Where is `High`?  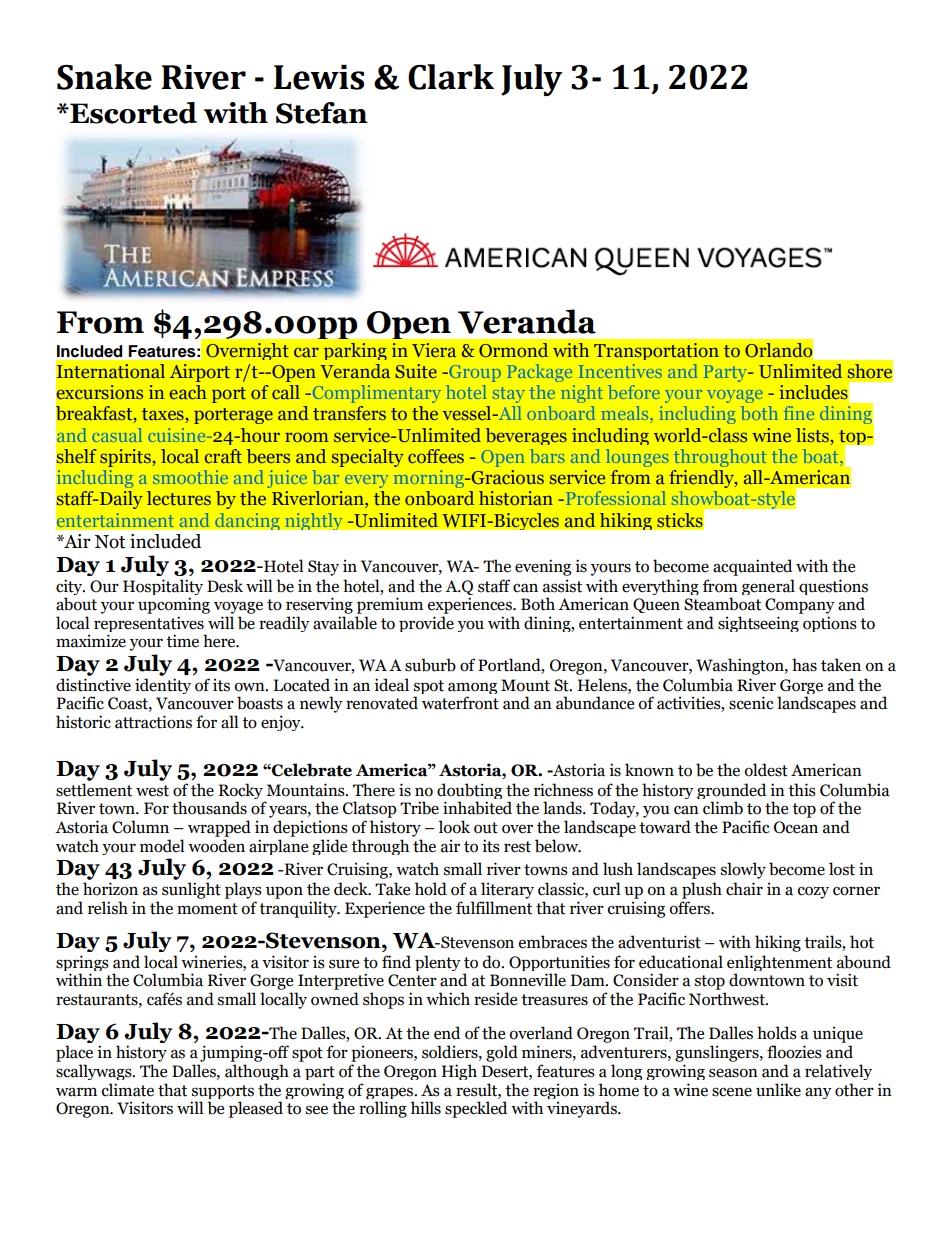
High is located at coordinates (459, 1072).
